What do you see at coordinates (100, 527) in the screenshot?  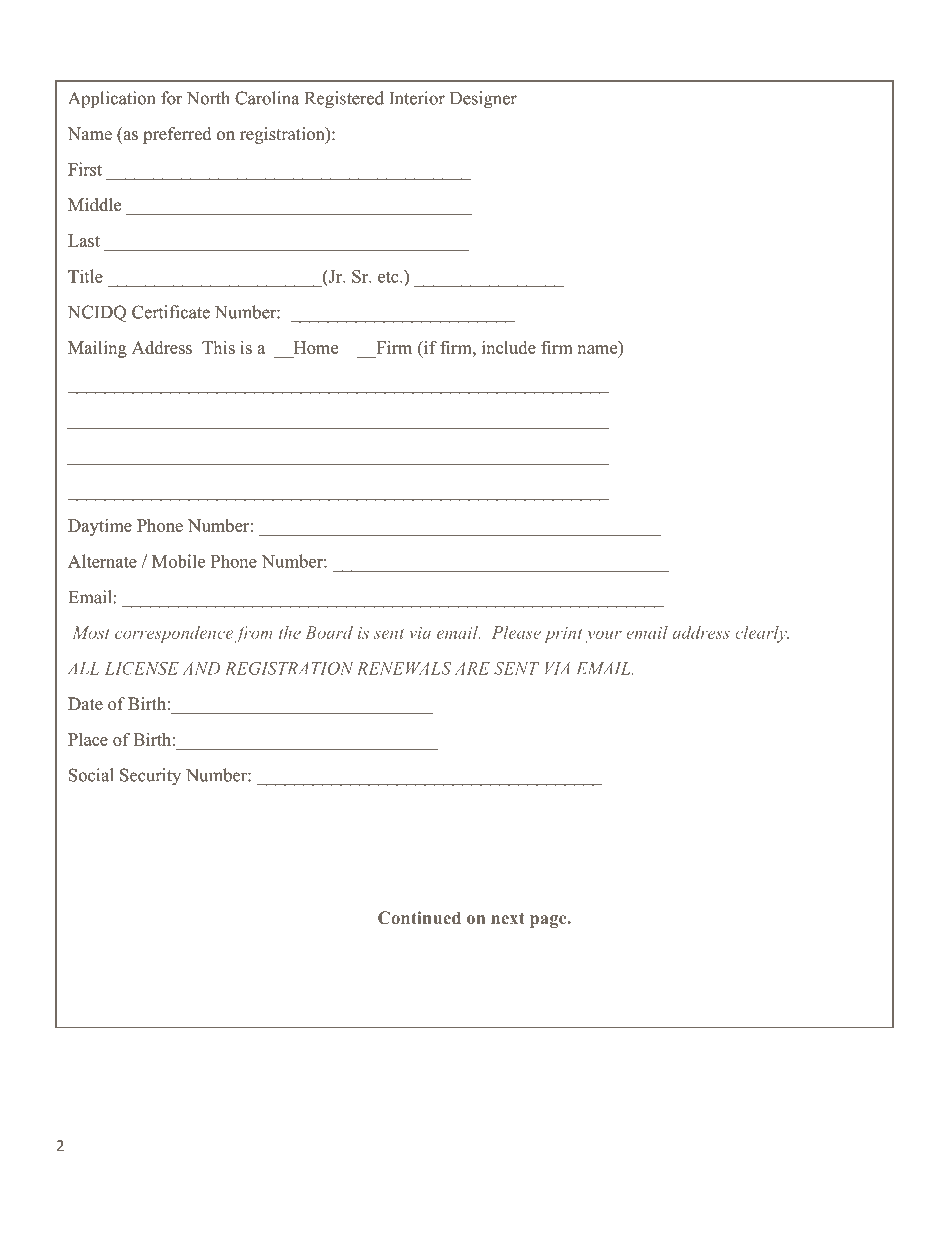 I see `Daytime` at bounding box center [100, 527].
